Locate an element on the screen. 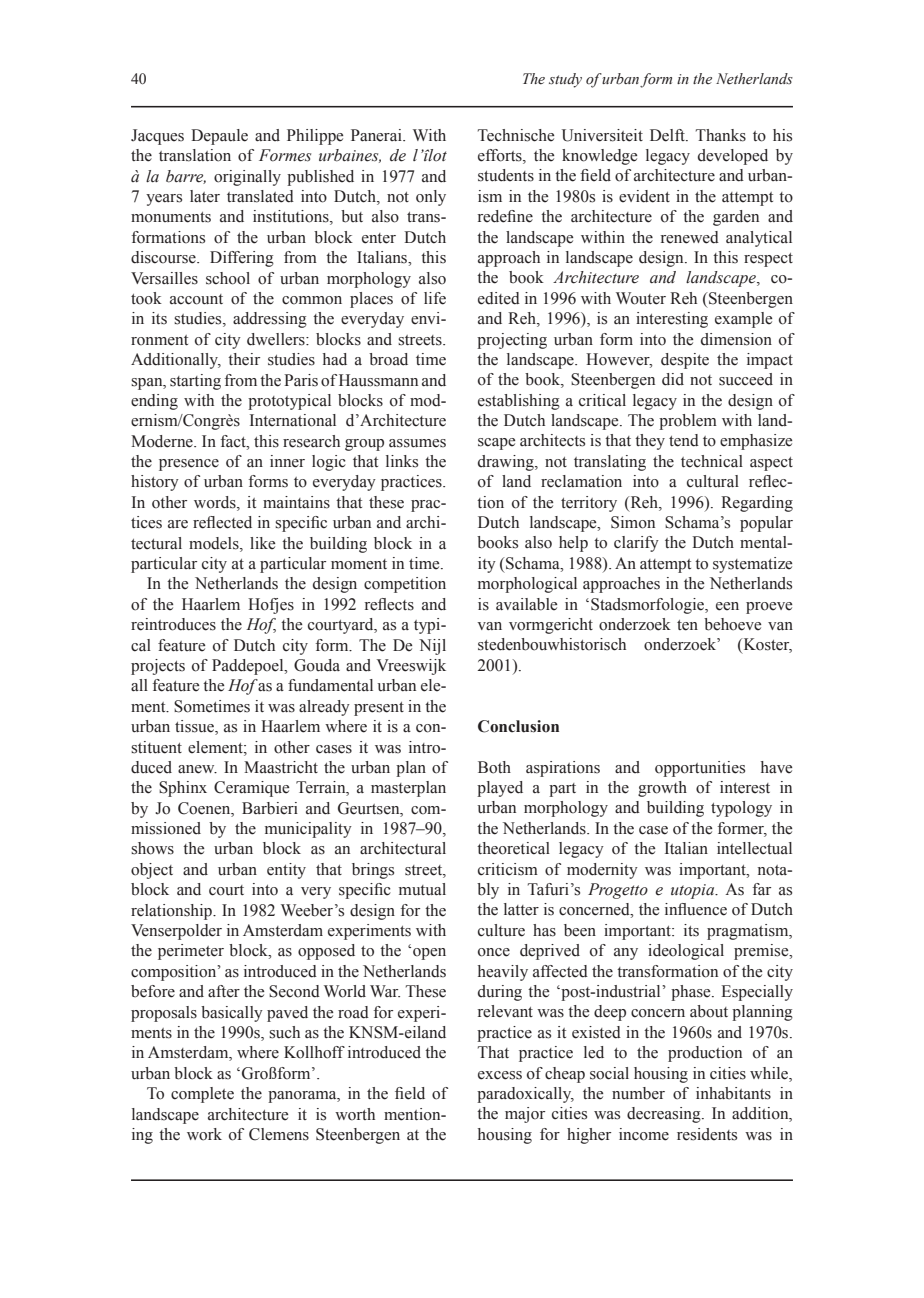 This screenshot has height=1298, width=924. available is located at coordinates (526, 604).
